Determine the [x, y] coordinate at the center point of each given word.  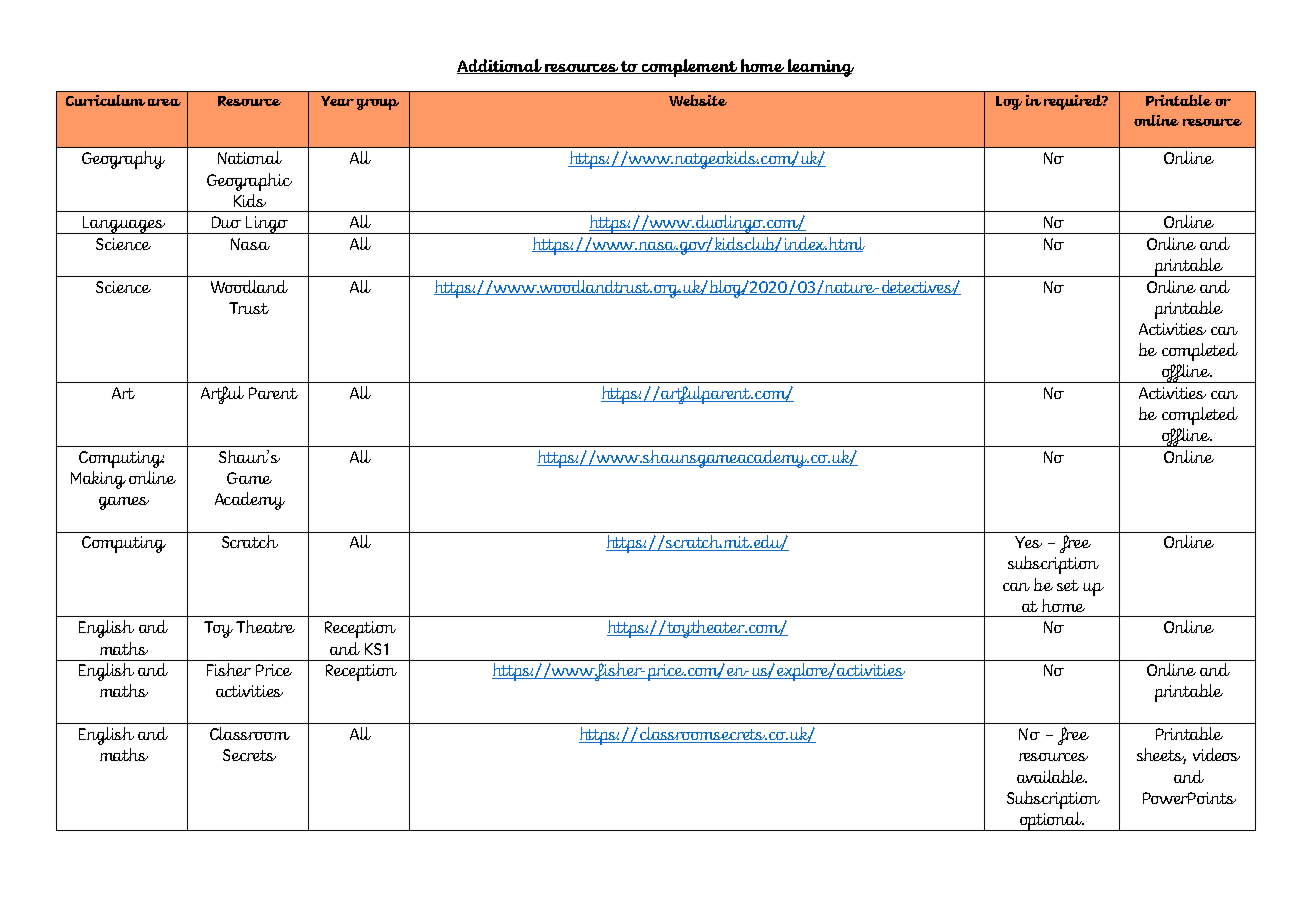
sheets [1161, 756]
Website [698, 100]
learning [819, 68]
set [1068, 585]
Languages [124, 225]
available [1052, 776]
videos [1216, 754]
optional [1051, 821]
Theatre [265, 626]
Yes [1028, 542]
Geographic [249, 182]
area [164, 102]
